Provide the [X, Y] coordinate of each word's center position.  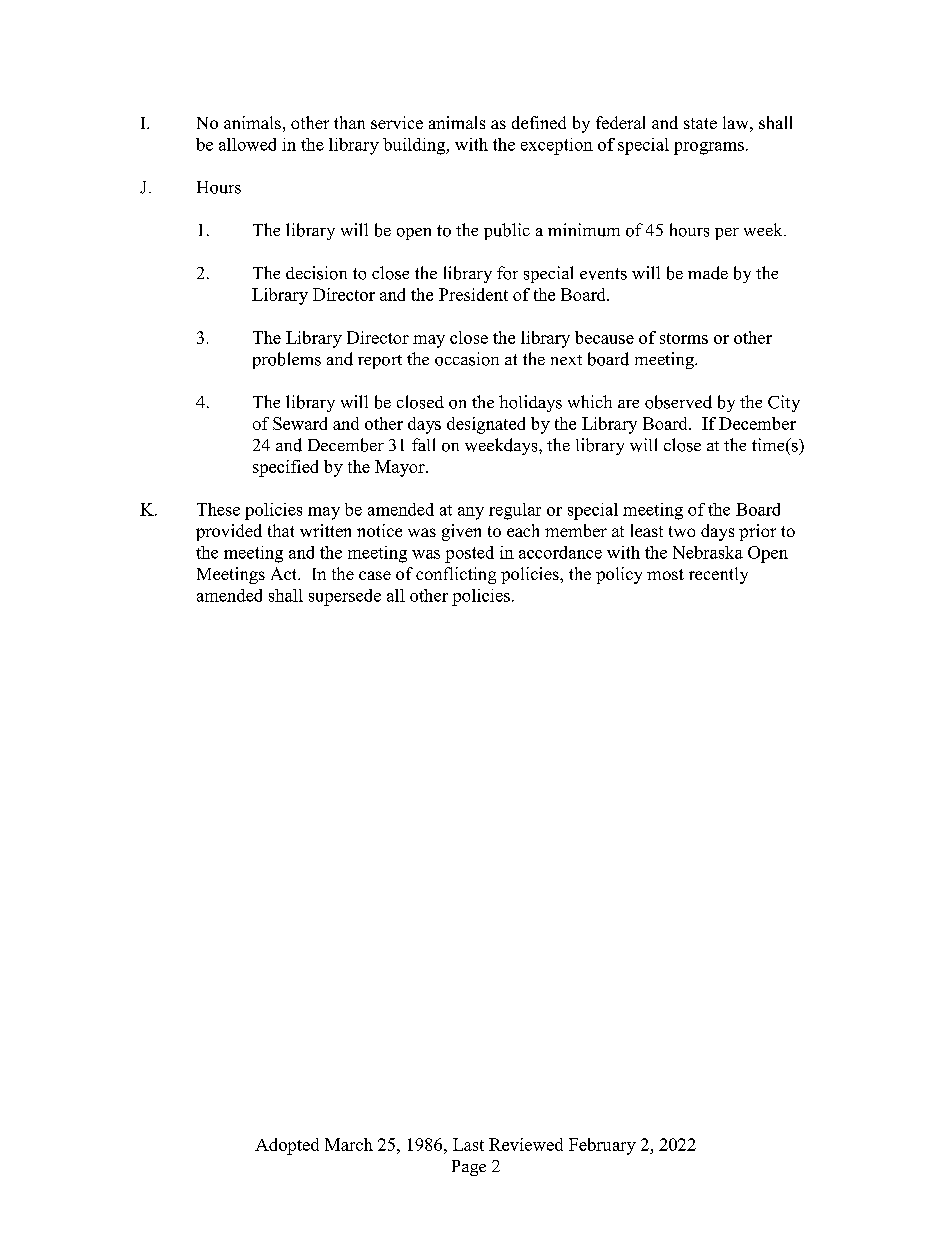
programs [709, 148]
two [682, 531]
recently [718, 575]
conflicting [456, 575]
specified [285, 468]
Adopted [287, 1146]
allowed [247, 144]
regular [515, 511]
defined [539, 122]
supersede [345, 597]
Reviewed [526, 1144]
